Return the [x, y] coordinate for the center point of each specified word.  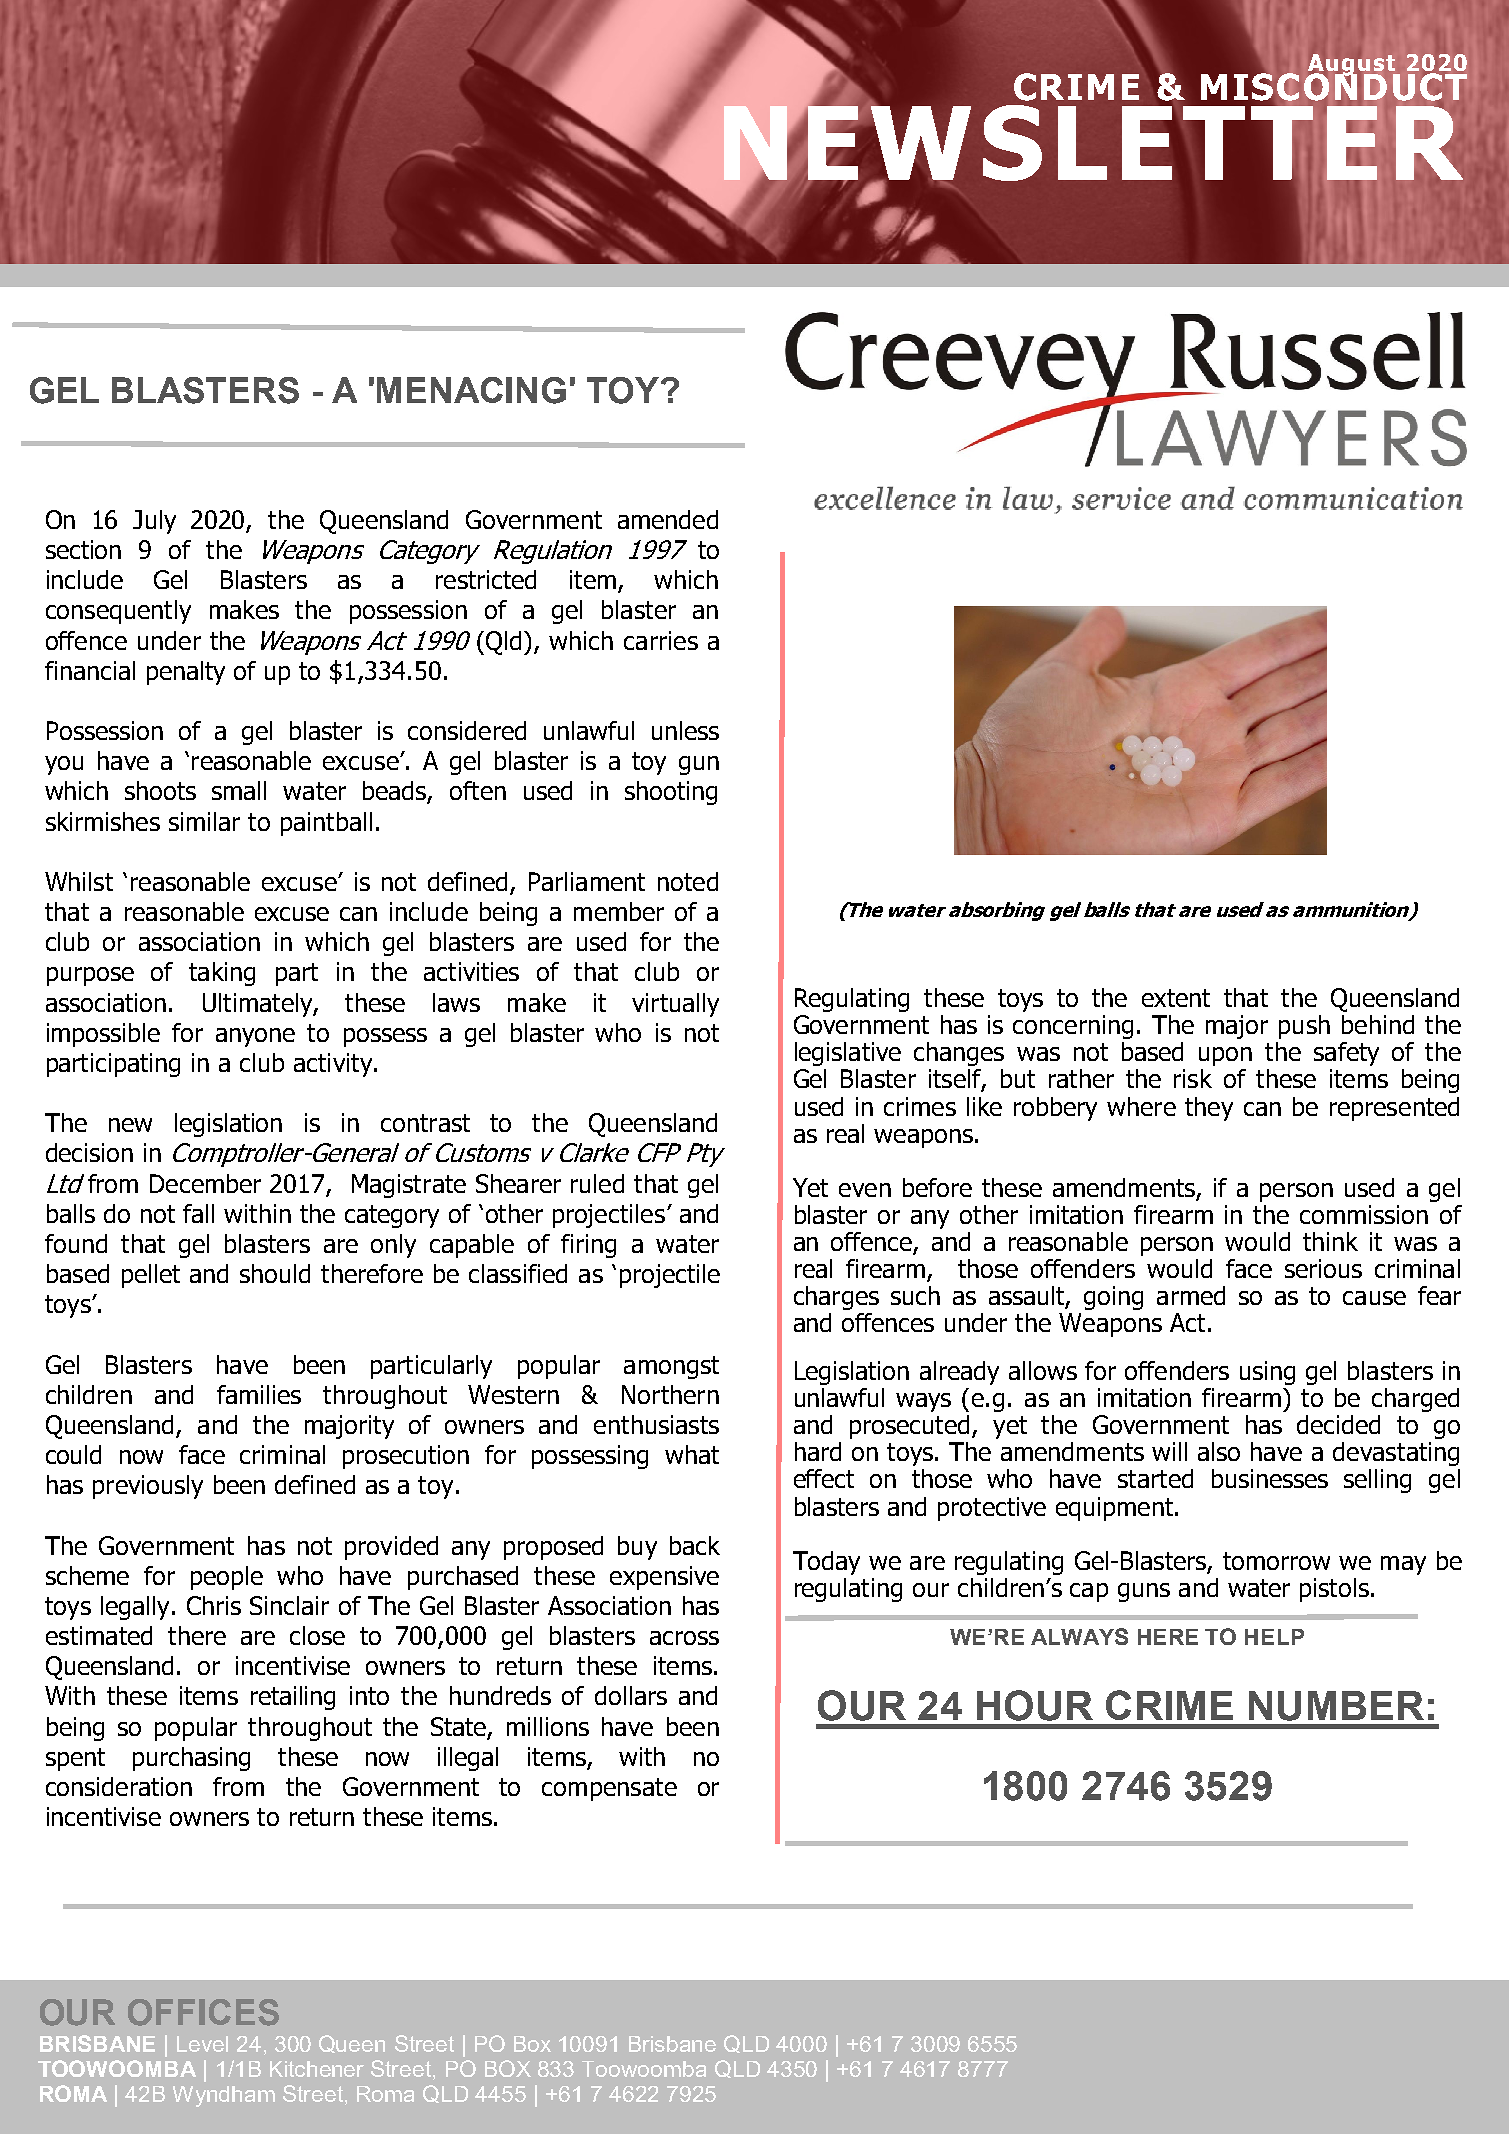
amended [668, 519]
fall [198, 1213]
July [154, 522]
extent [1176, 998]
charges [836, 1298]
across [684, 1638]
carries [661, 640]
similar [204, 821]
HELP [1274, 1637]
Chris [214, 1605]
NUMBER [1336, 1706]
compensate [609, 1789]
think [1330, 1241]
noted [688, 881]
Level [202, 2044]
